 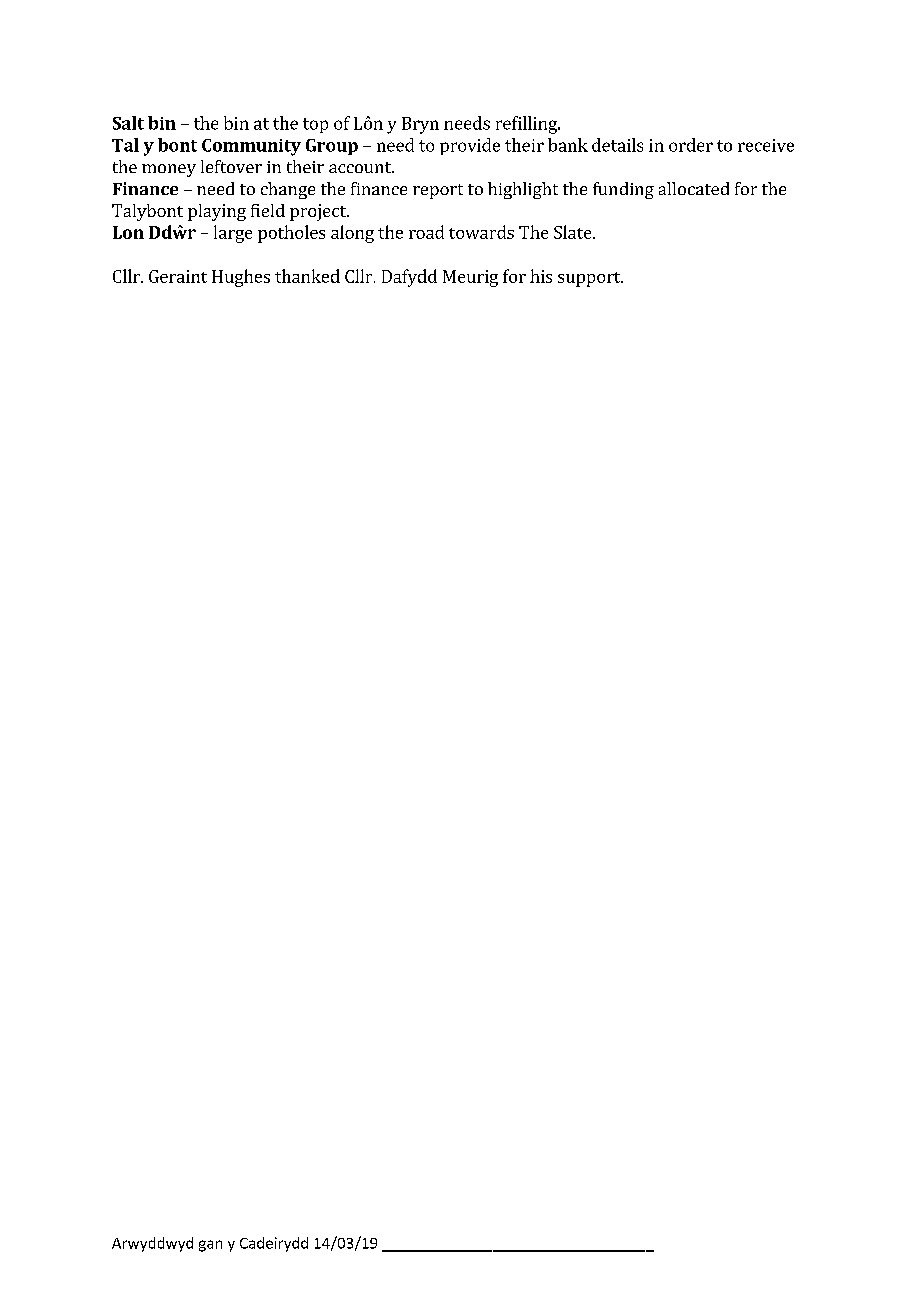 What do you see at coordinates (590, 279) in the page?
I see `support` at bounding box center [590, 279].
